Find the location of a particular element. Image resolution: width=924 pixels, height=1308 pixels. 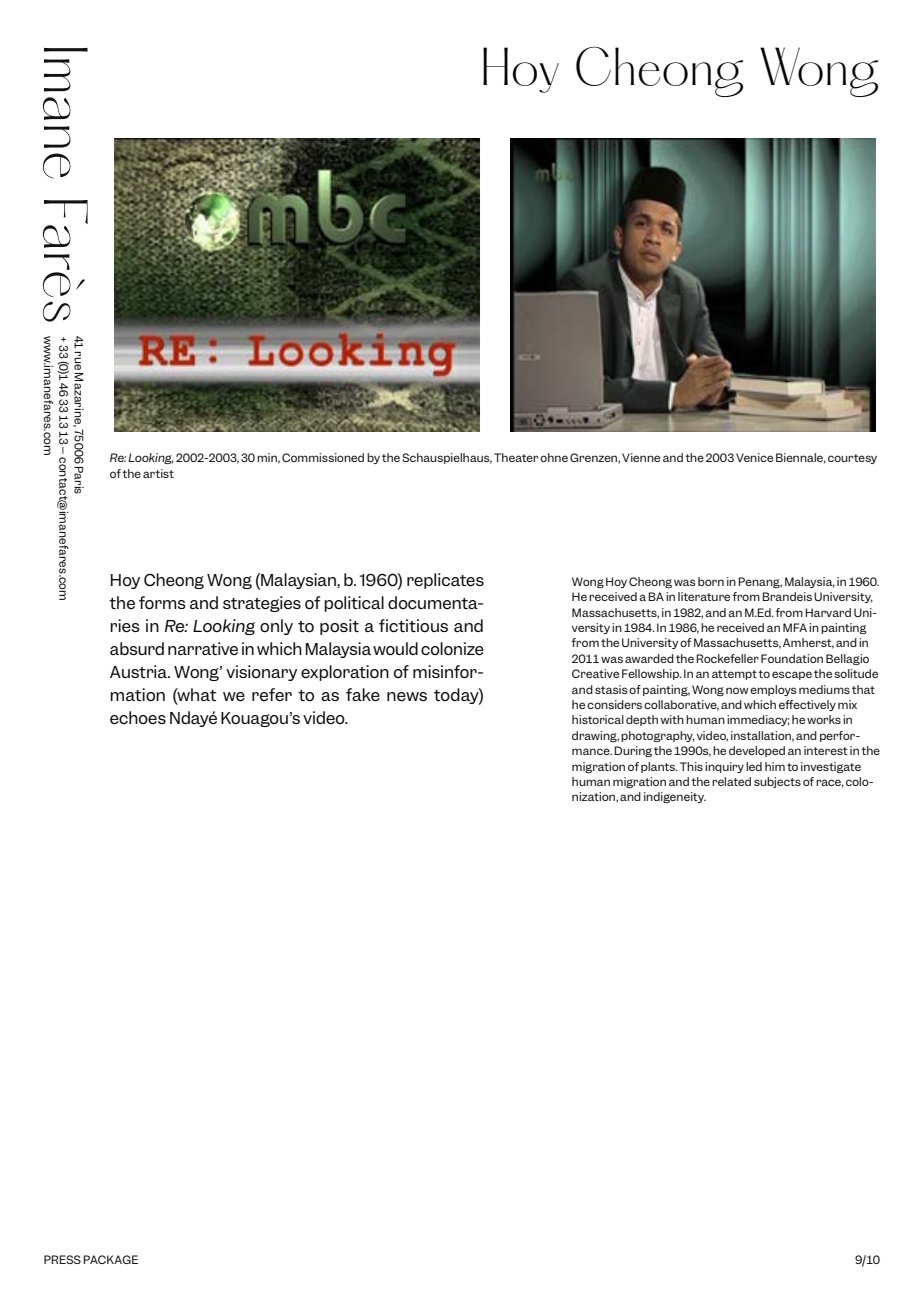

related is located at coordinates (731, 781).
